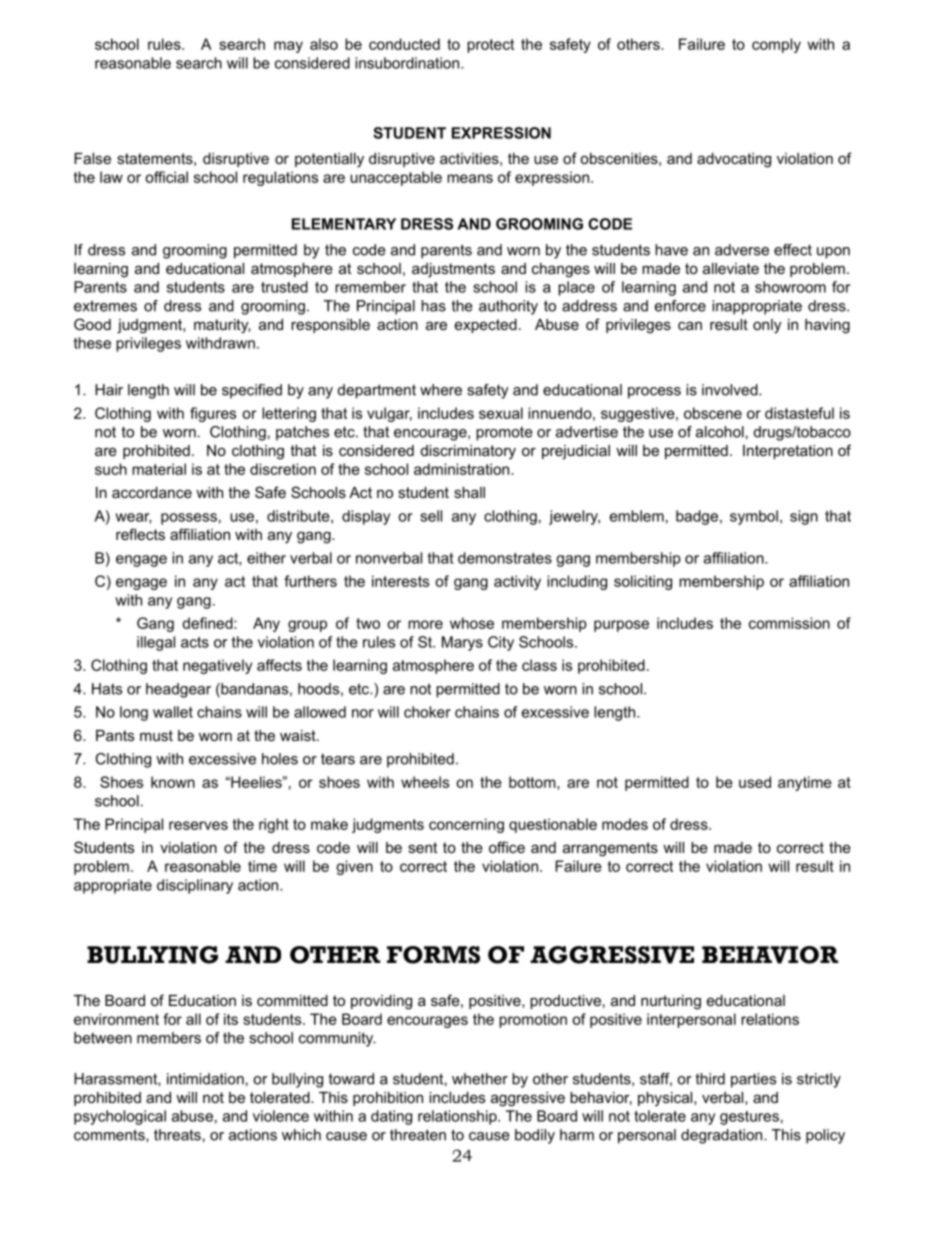 The width and height of the screenshot is (952, 1233). What do you see at coordinates (195, 642) in the screenshot?
I see `acts` at bounding box center [195, 642].
